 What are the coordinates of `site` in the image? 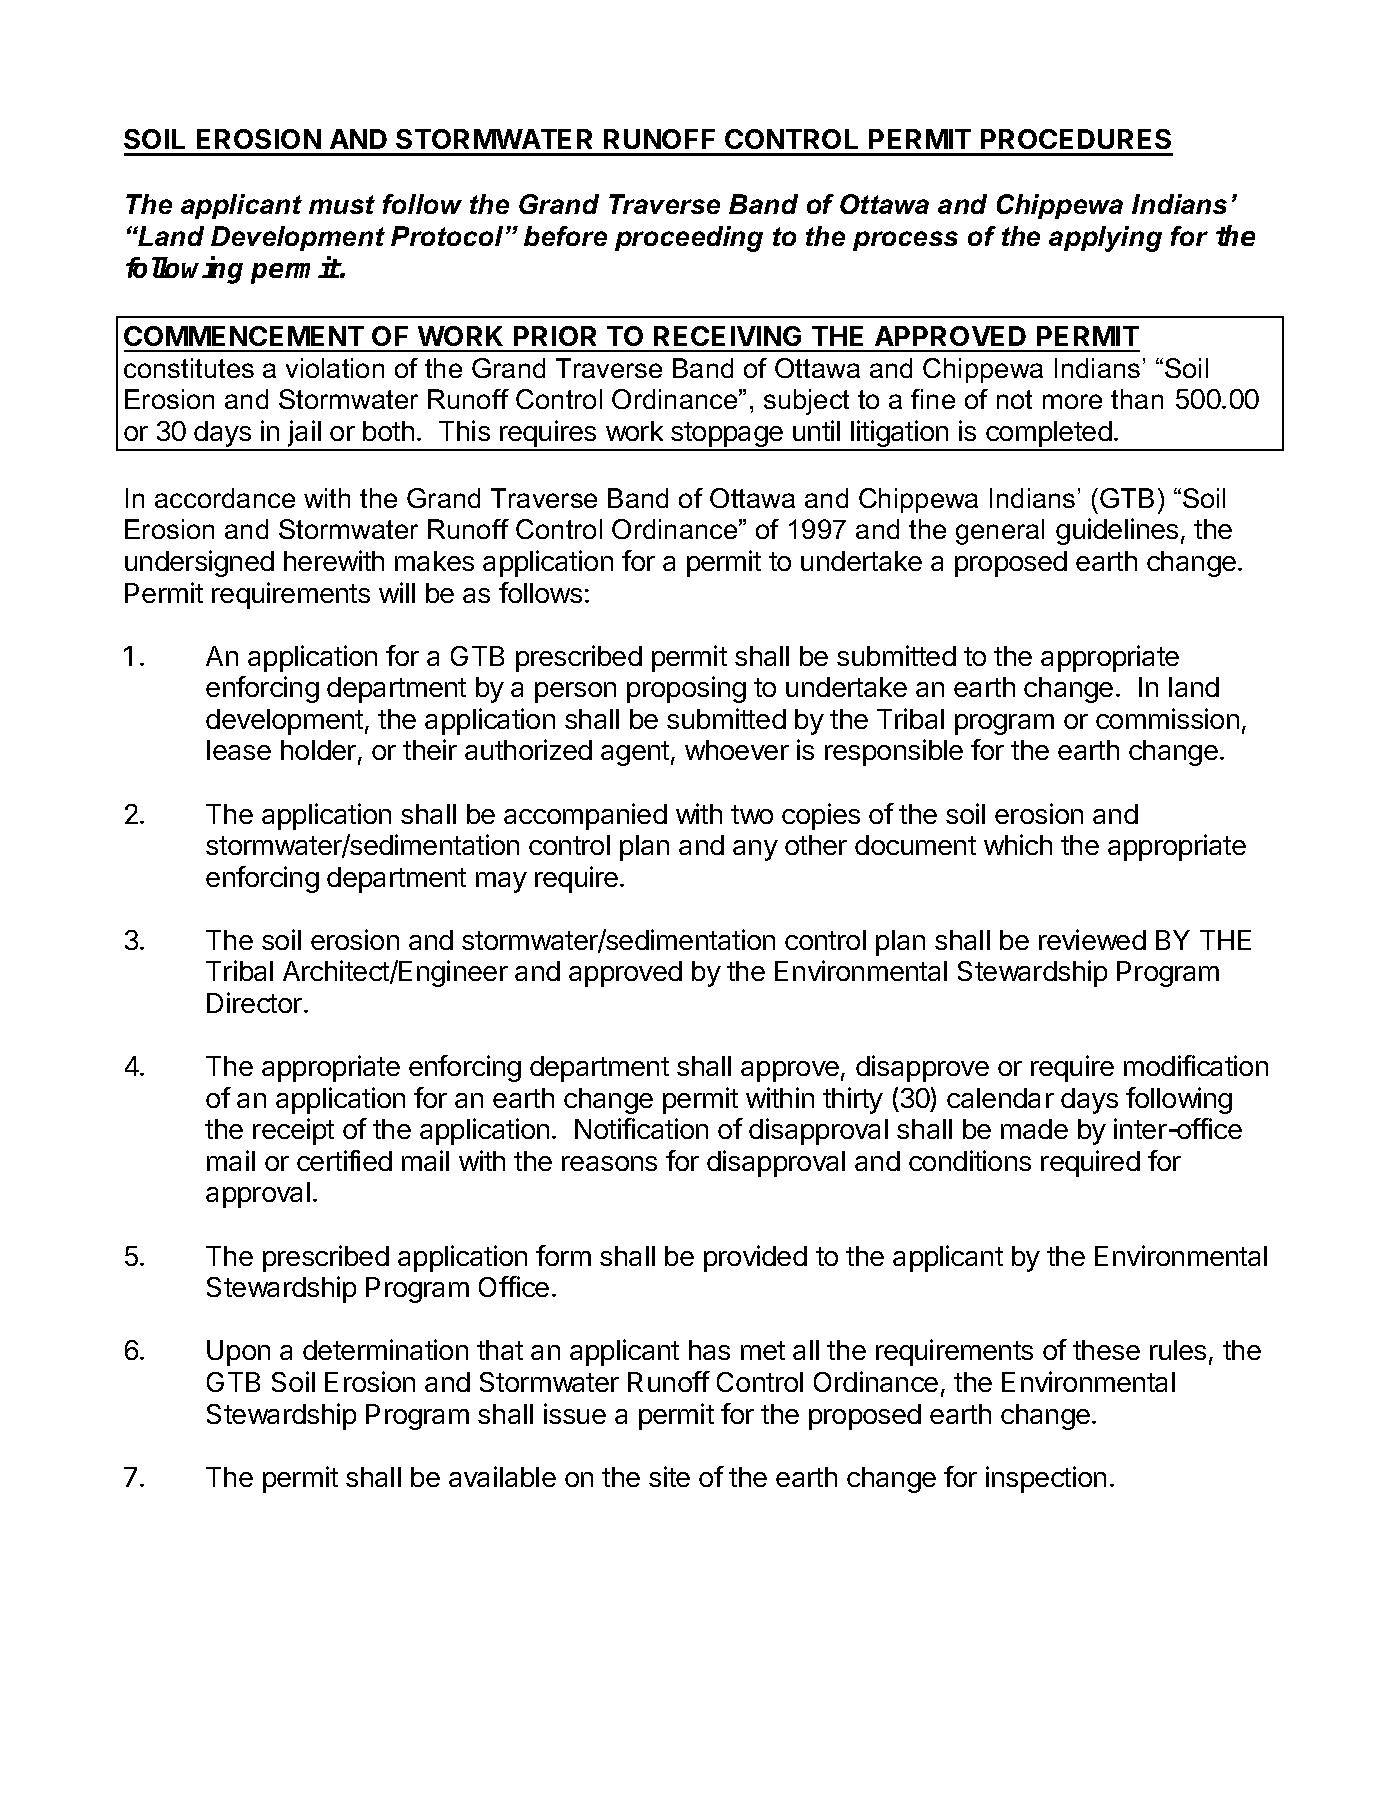 It's located at (669, 1476).
